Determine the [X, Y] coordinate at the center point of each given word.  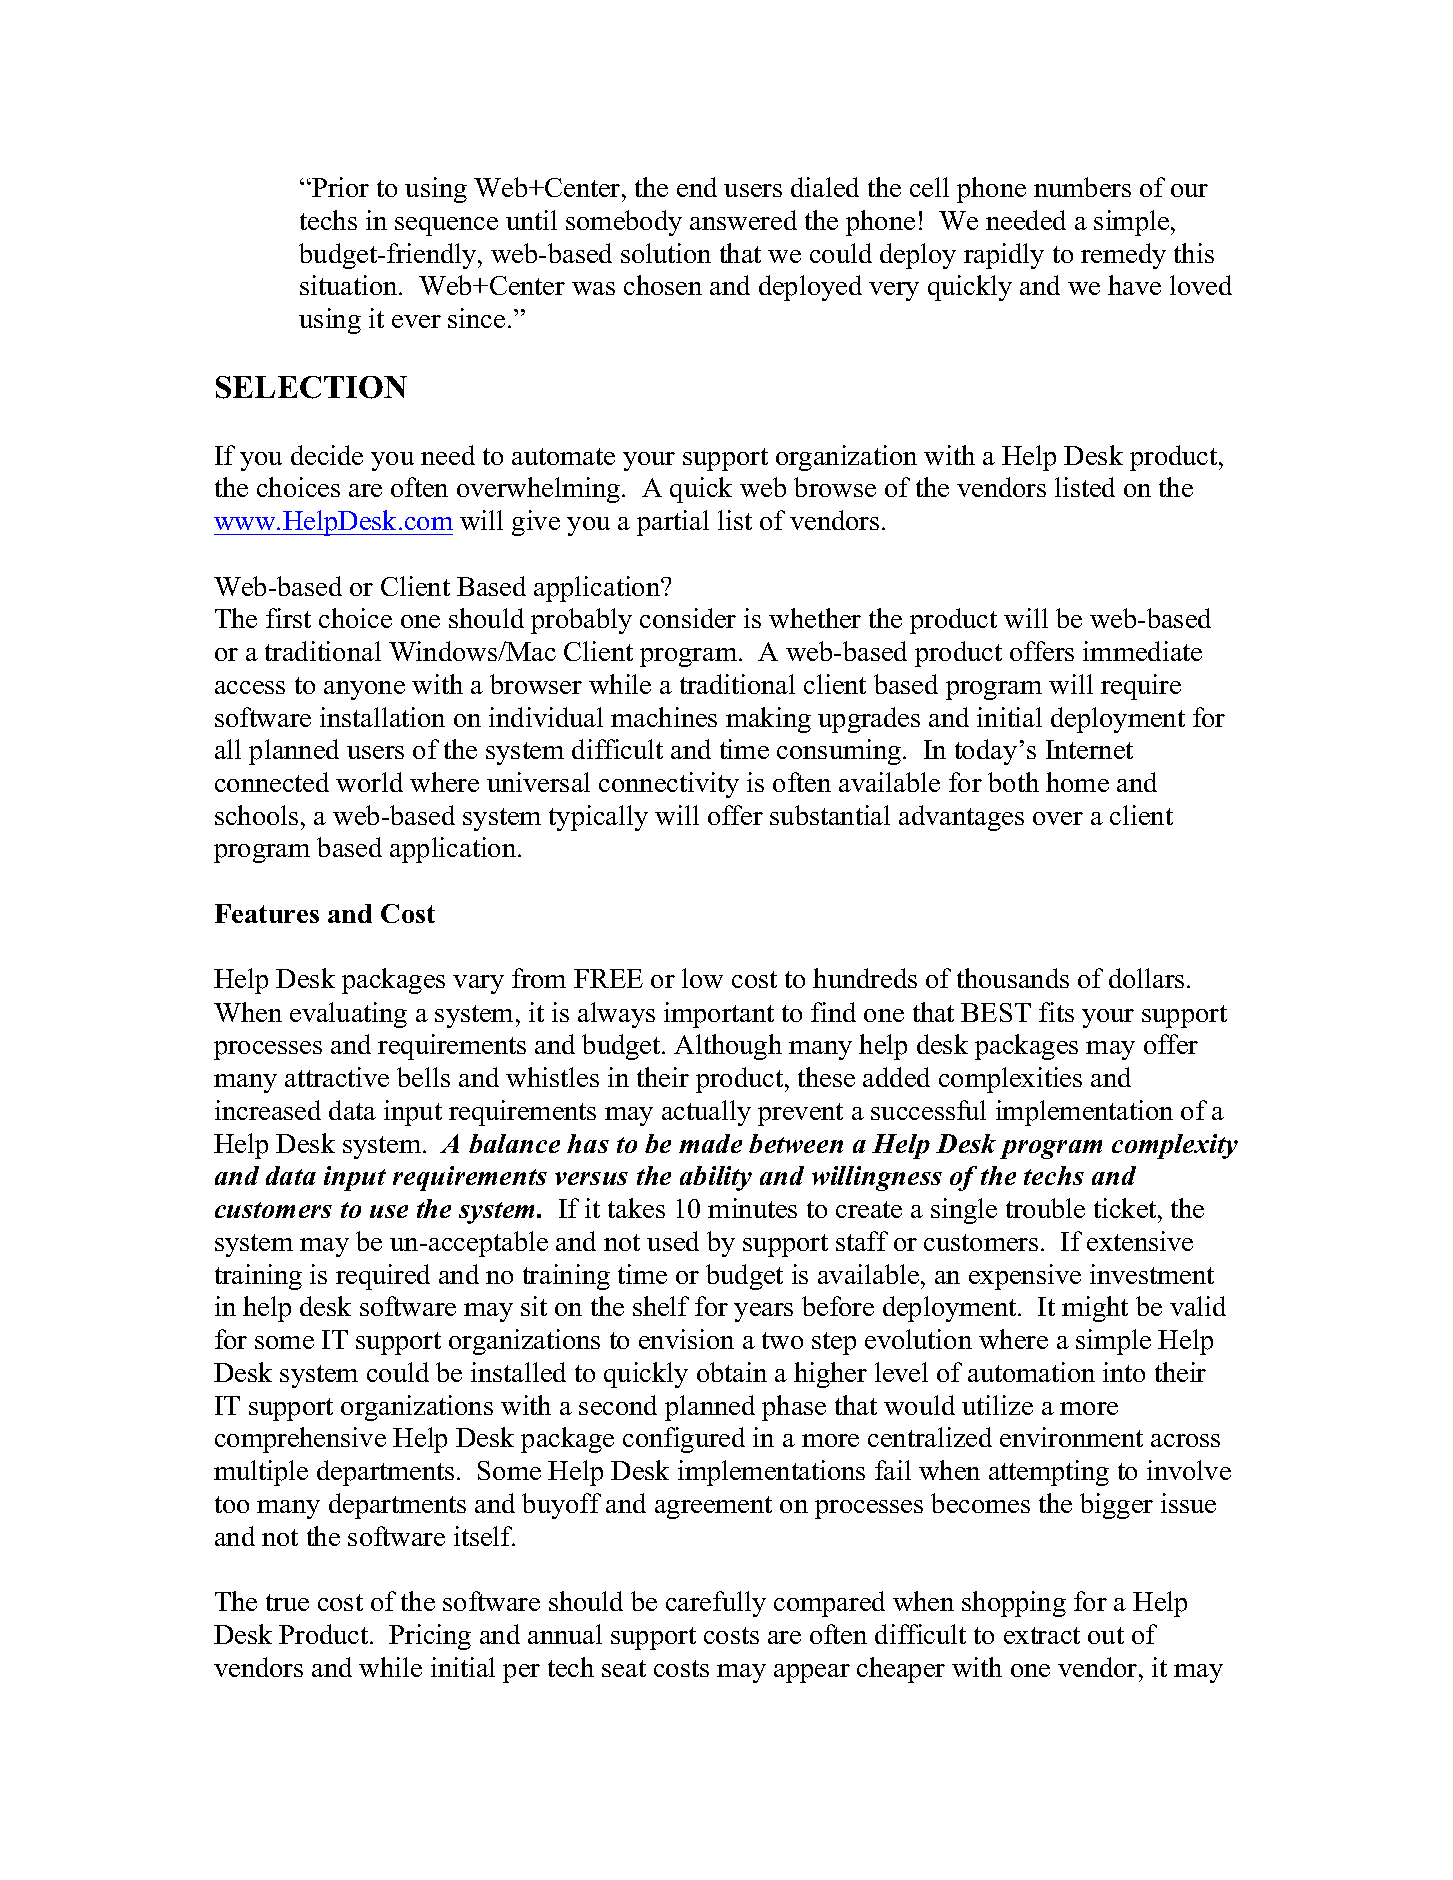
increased [268, 1110]
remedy [1123, 256]
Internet [1089, 749]
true [287, 1602]
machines [664, 717]
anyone [364, 690]
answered [743, 220]
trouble [1045, 1208]
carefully [716, 1604]
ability [716, 1178]
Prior [339, 187]
